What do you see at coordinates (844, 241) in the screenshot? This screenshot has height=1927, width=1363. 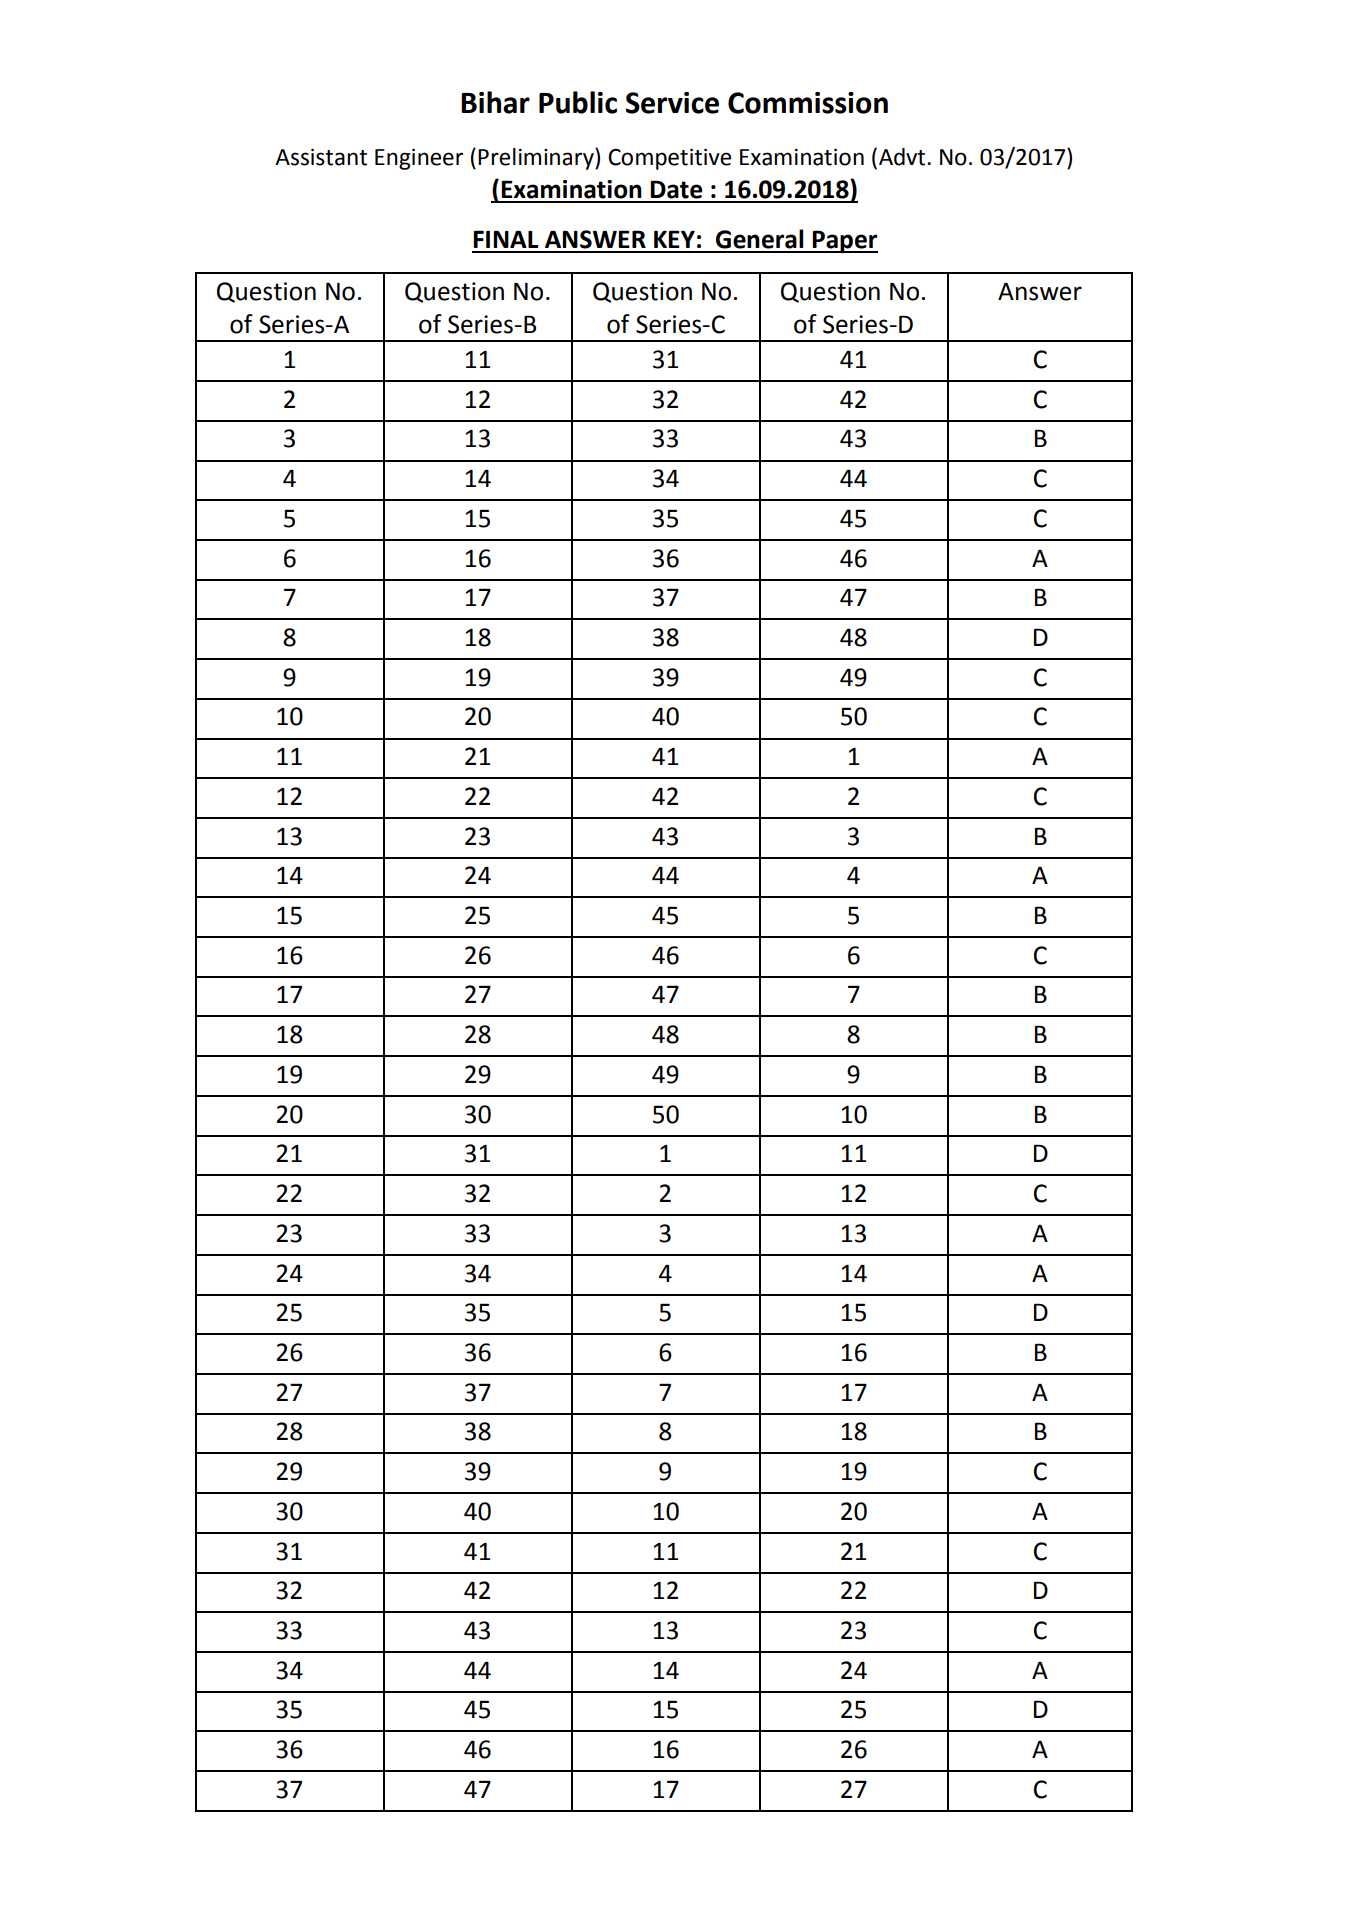 I see `Paper` at bounding box center [844, 241].
